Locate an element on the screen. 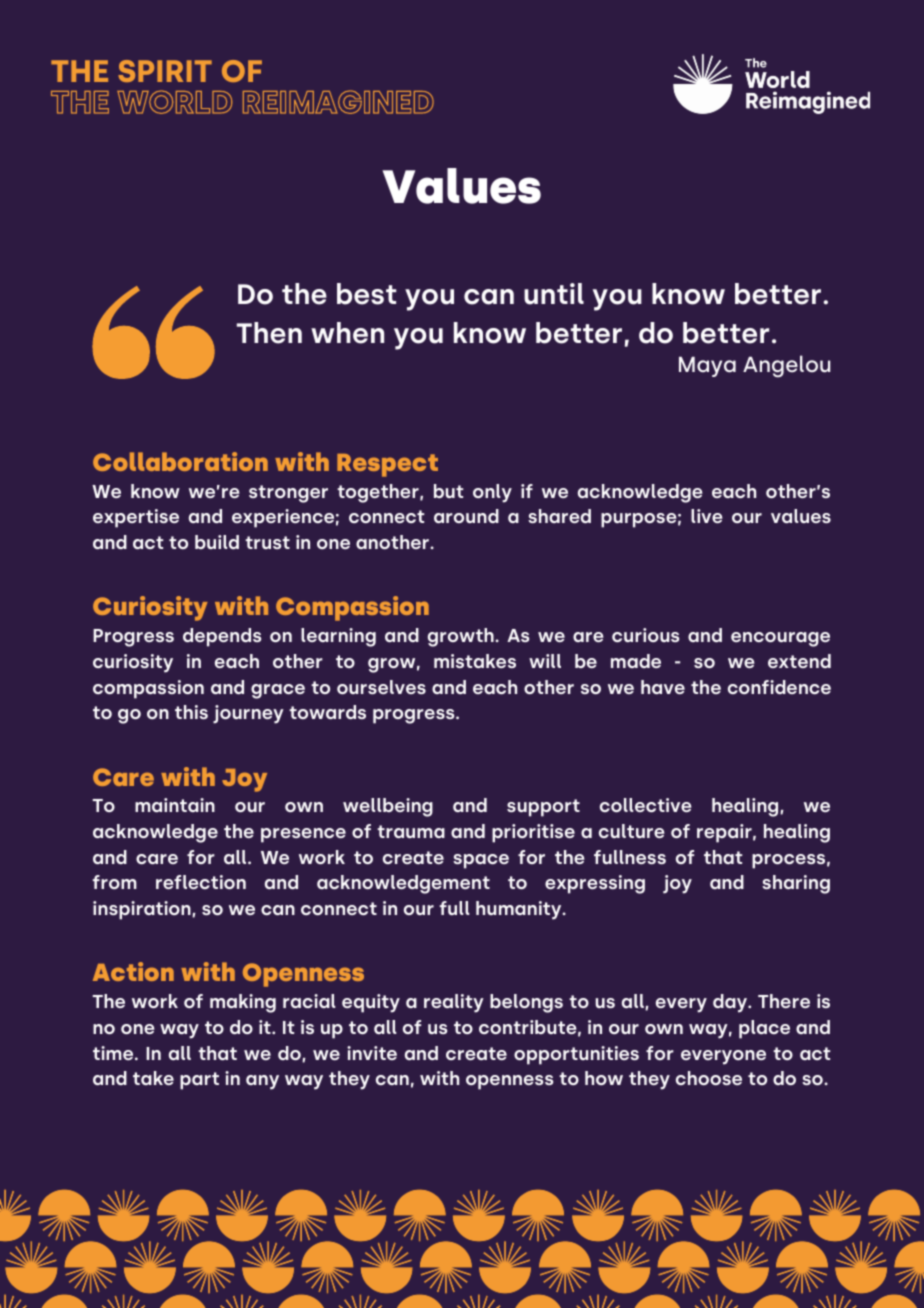 This screenshot has height=1308, width=924. ourselves is located at coordinates (381, 687).
